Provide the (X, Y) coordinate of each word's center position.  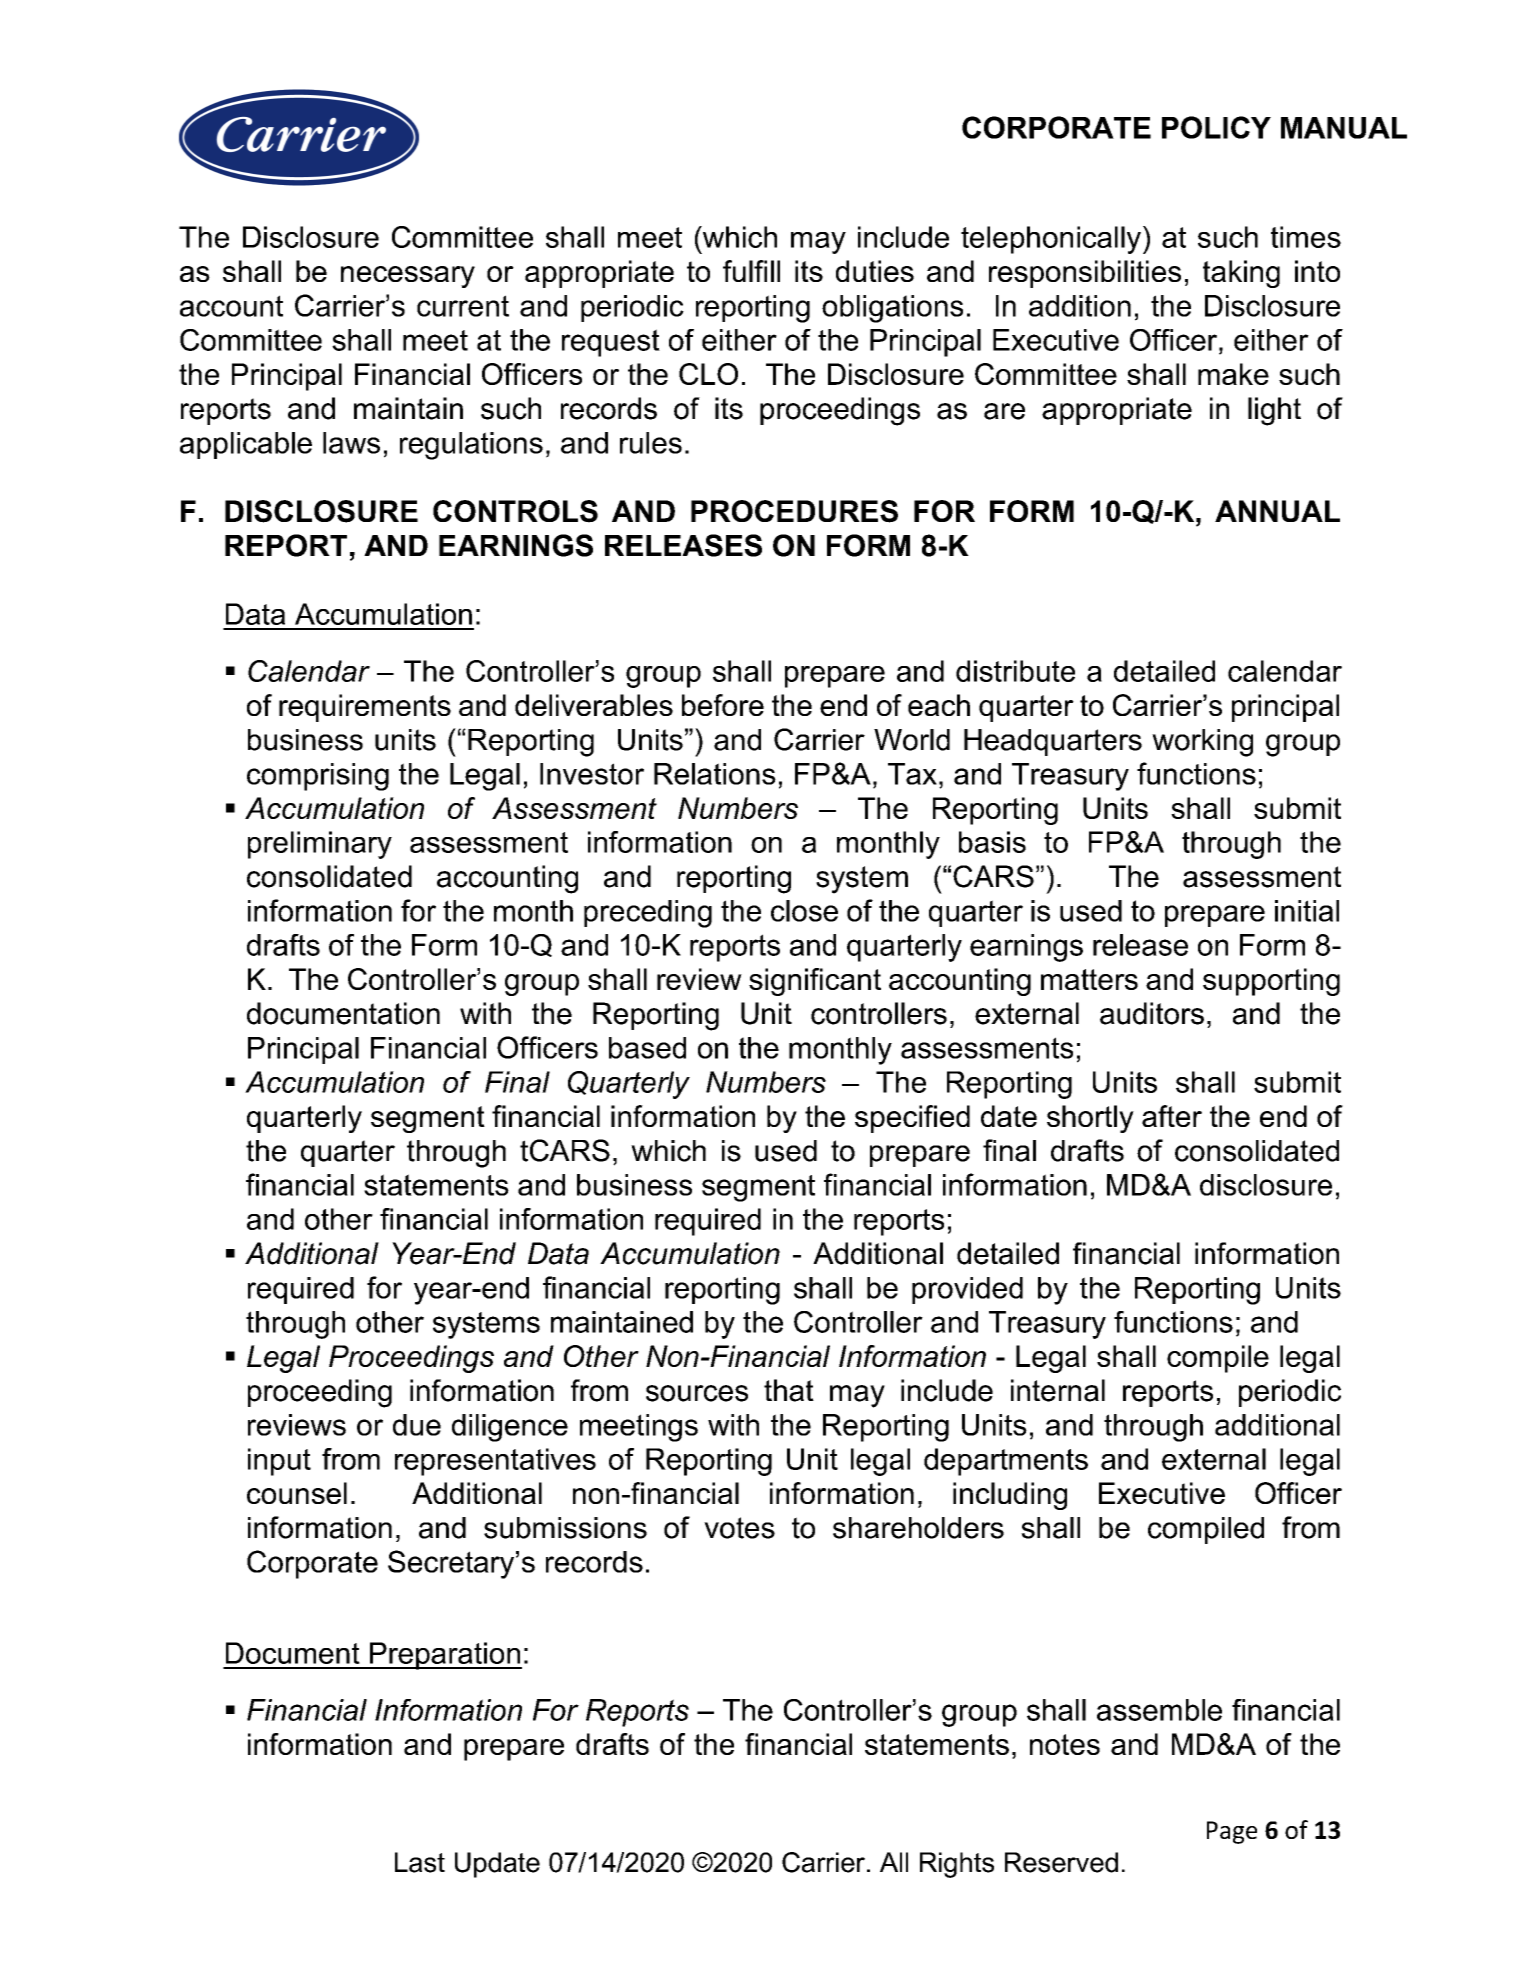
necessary (408, 277)
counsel (297, 1493)
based (647, 1048)
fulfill (751, 271)
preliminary (320, 845)
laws (351, 443)
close (804, 911)
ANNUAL (1277, 511)
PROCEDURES (794, 511)
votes (739, 1528)
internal (1058, 1390)
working (1202, 743)
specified (912, 1119)
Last (420, 1862)
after (1172, 1116)
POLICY (1216, 127)
